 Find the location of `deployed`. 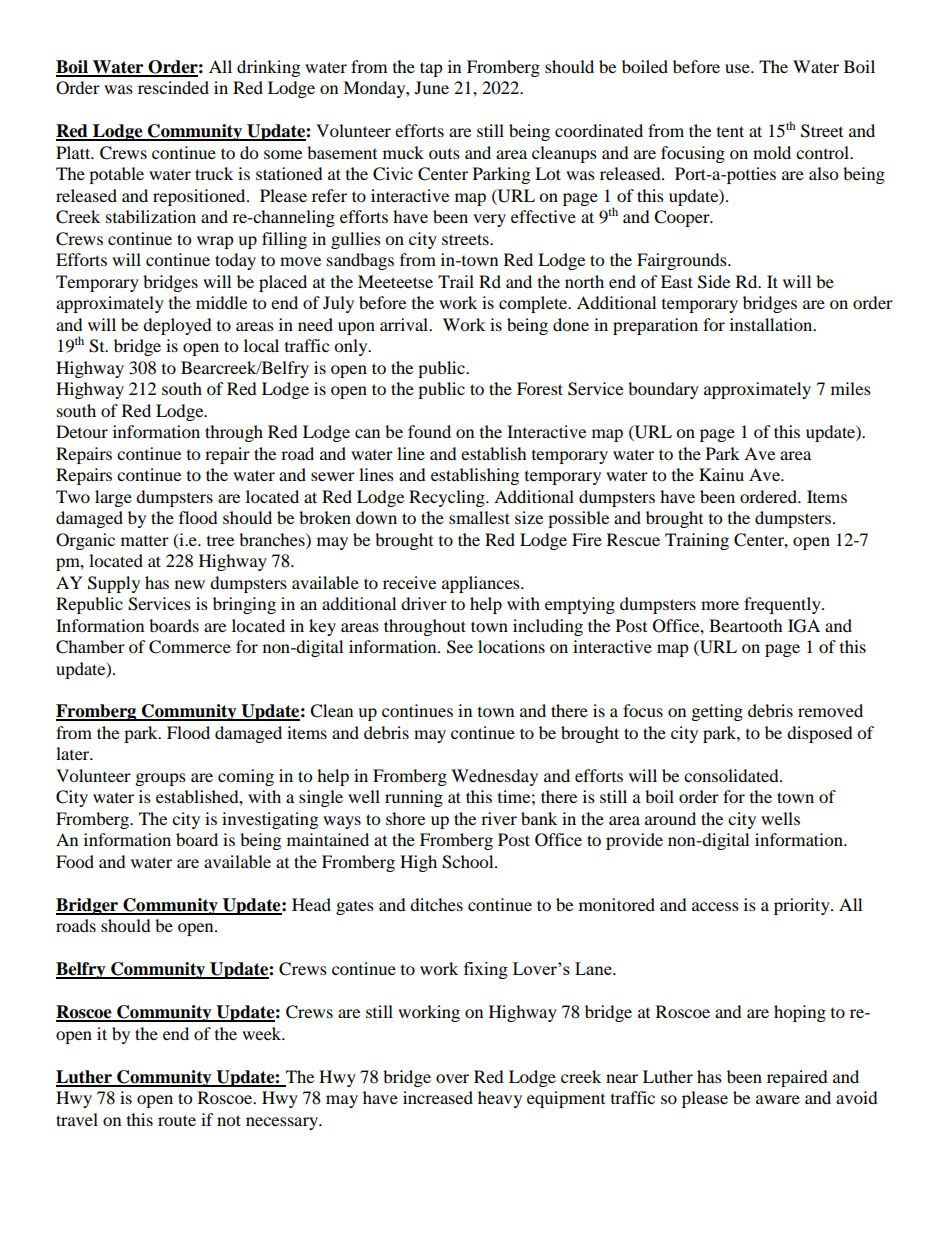

deployed is located at coordinates (177, 326).
